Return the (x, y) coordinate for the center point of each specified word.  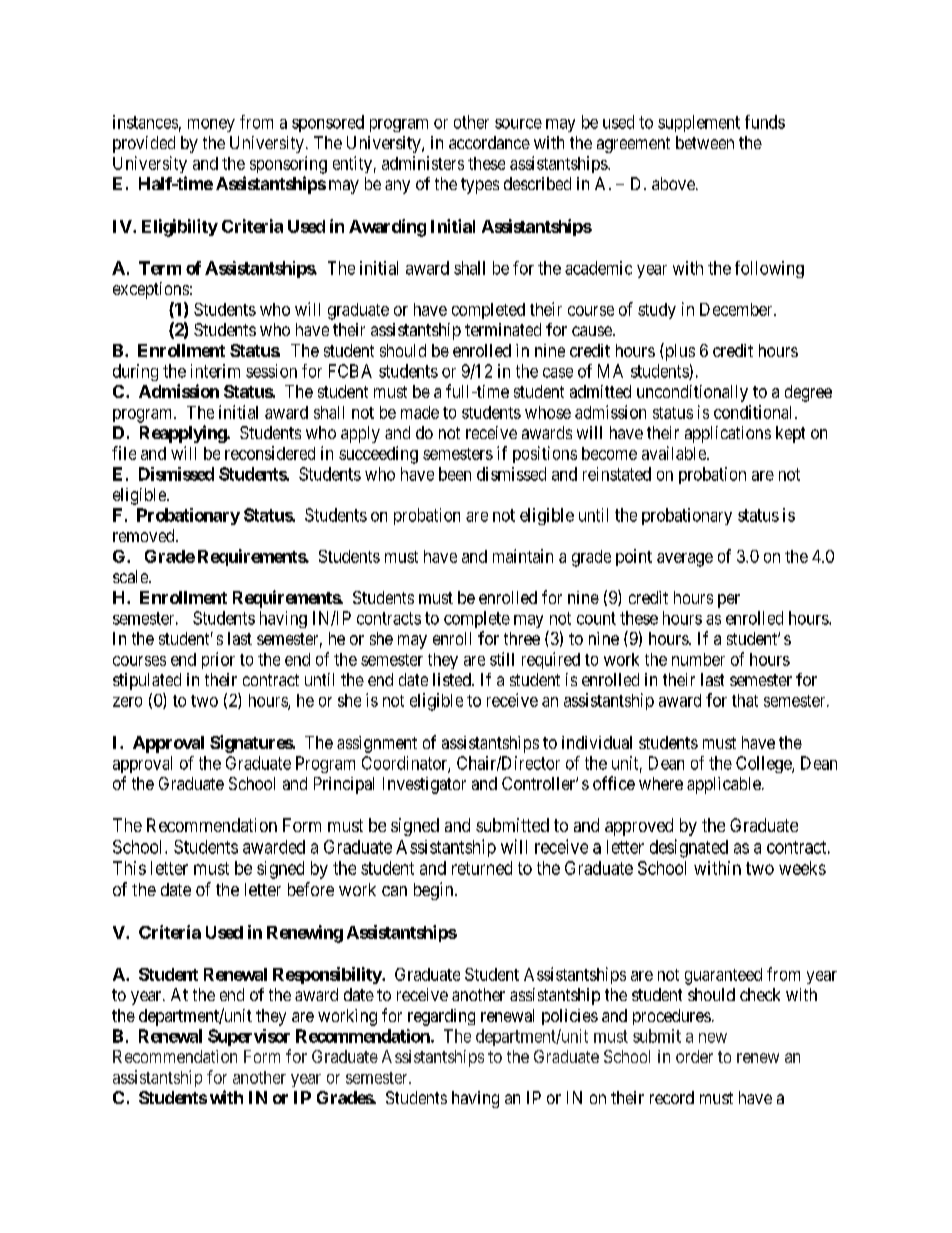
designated (689, 848)
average (685, 560)
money (211, 125)
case (558, 373)
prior (218, 660)
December (737, 309)
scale (131, 576)
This (129, 868)
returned (482, 868)
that (745, 700)
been (455, 474)
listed (453, 679)
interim (215, 371)
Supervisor (249, 1037)
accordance (489, 142)
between (705, 142)
